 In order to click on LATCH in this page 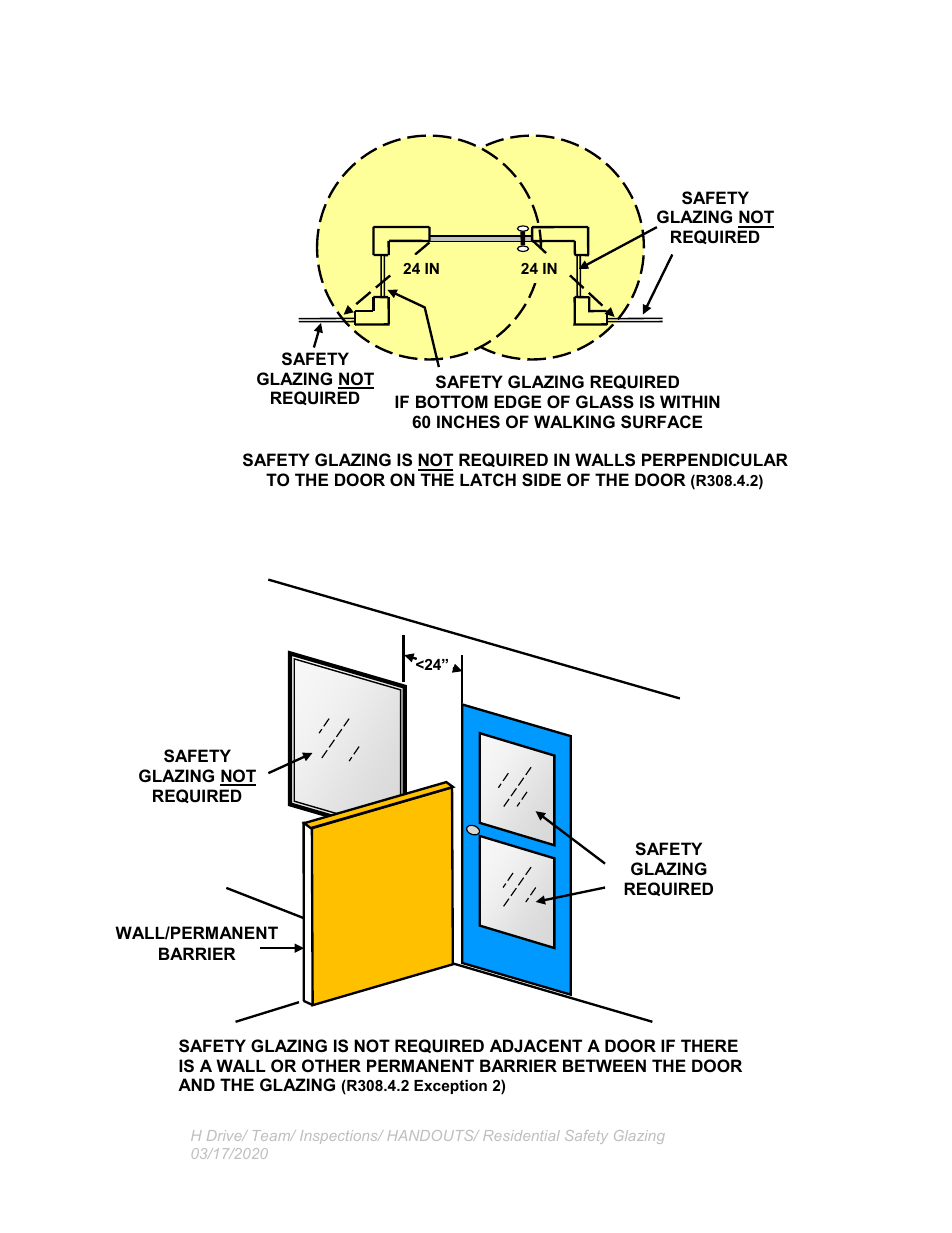, I will do `click(488, 479)`.
